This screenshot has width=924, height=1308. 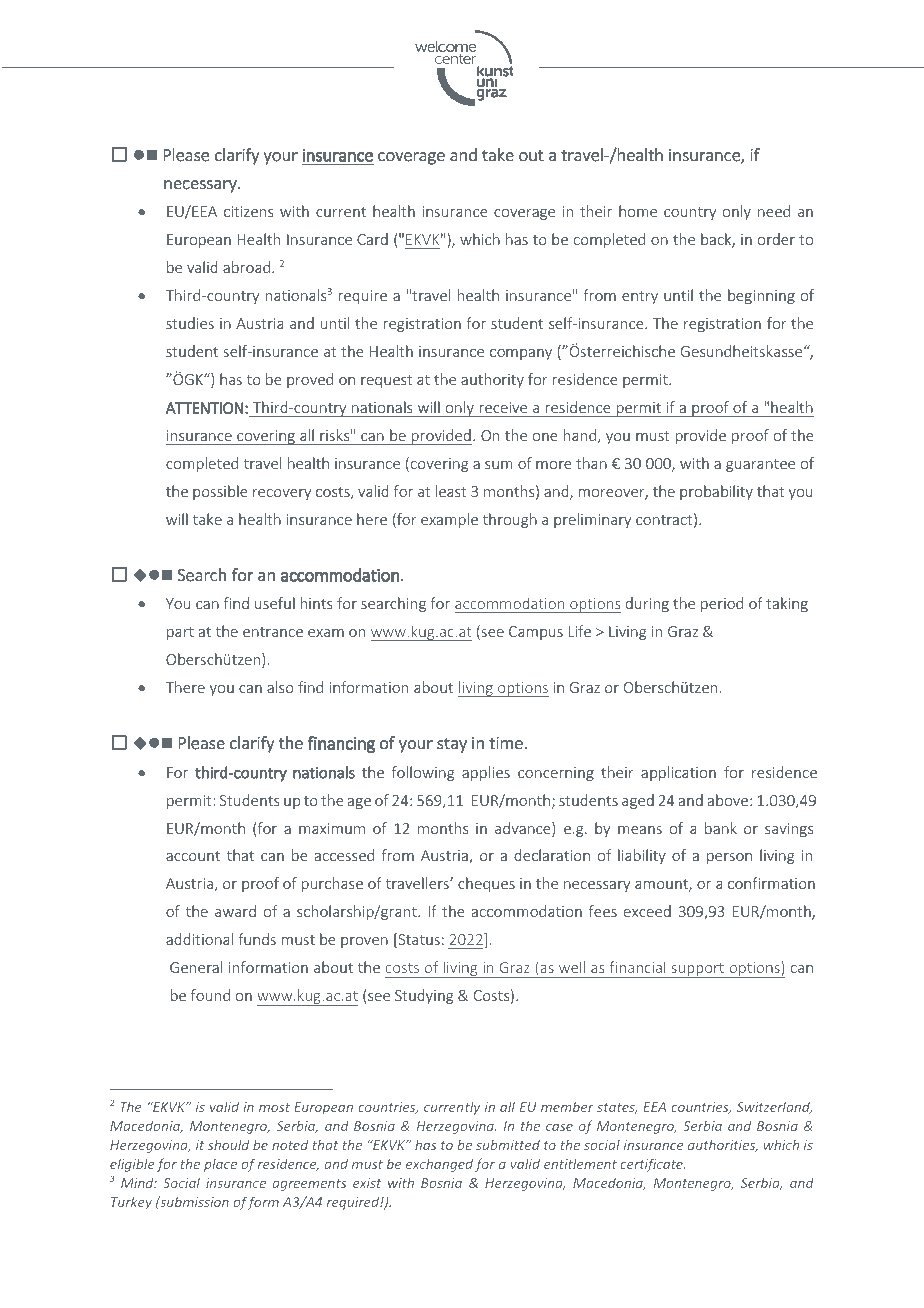 I want to click on Status, so click(x=418, y=940).
